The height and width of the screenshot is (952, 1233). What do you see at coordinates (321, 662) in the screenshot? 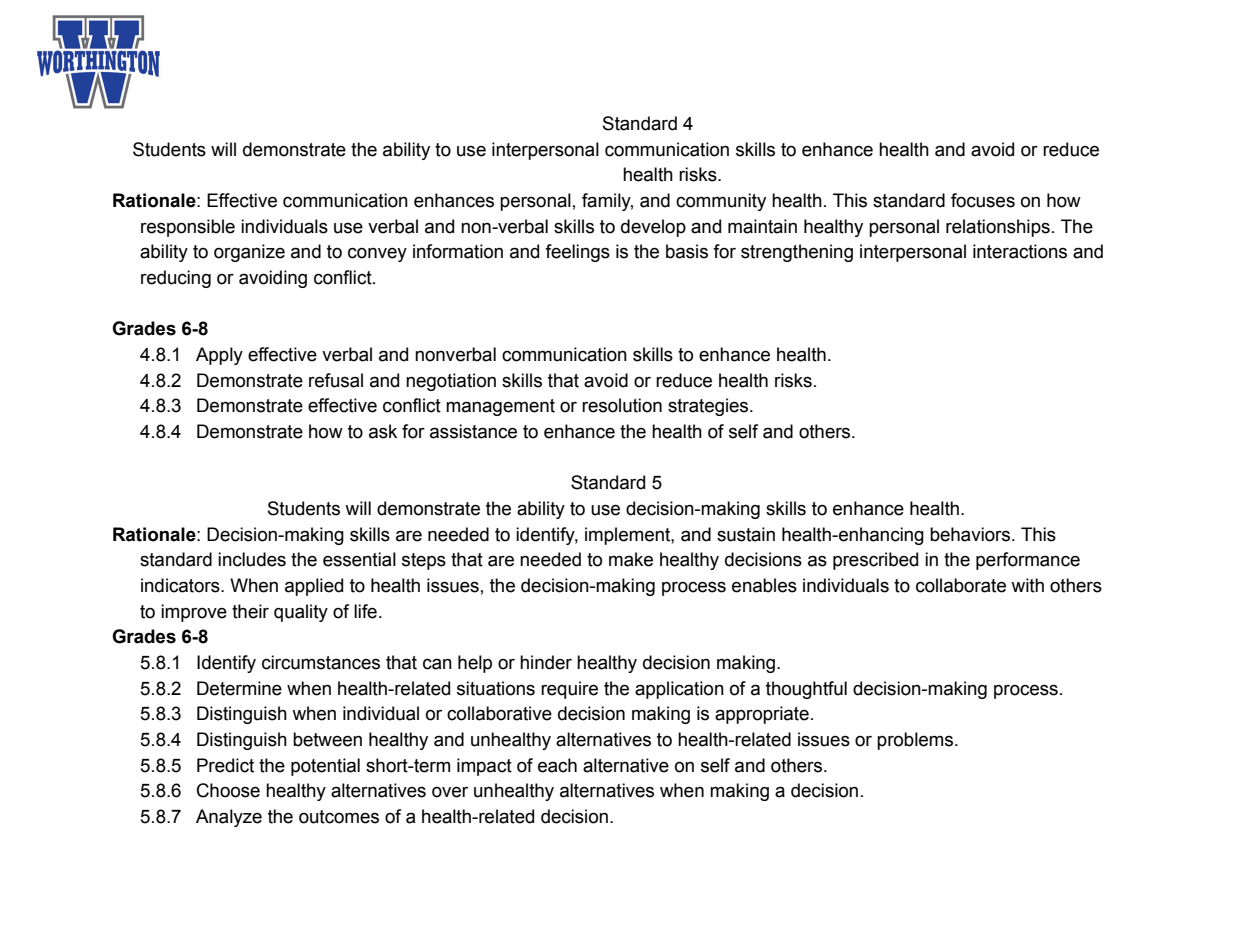
I see `circumstances` at bounding box center [321, 662].
